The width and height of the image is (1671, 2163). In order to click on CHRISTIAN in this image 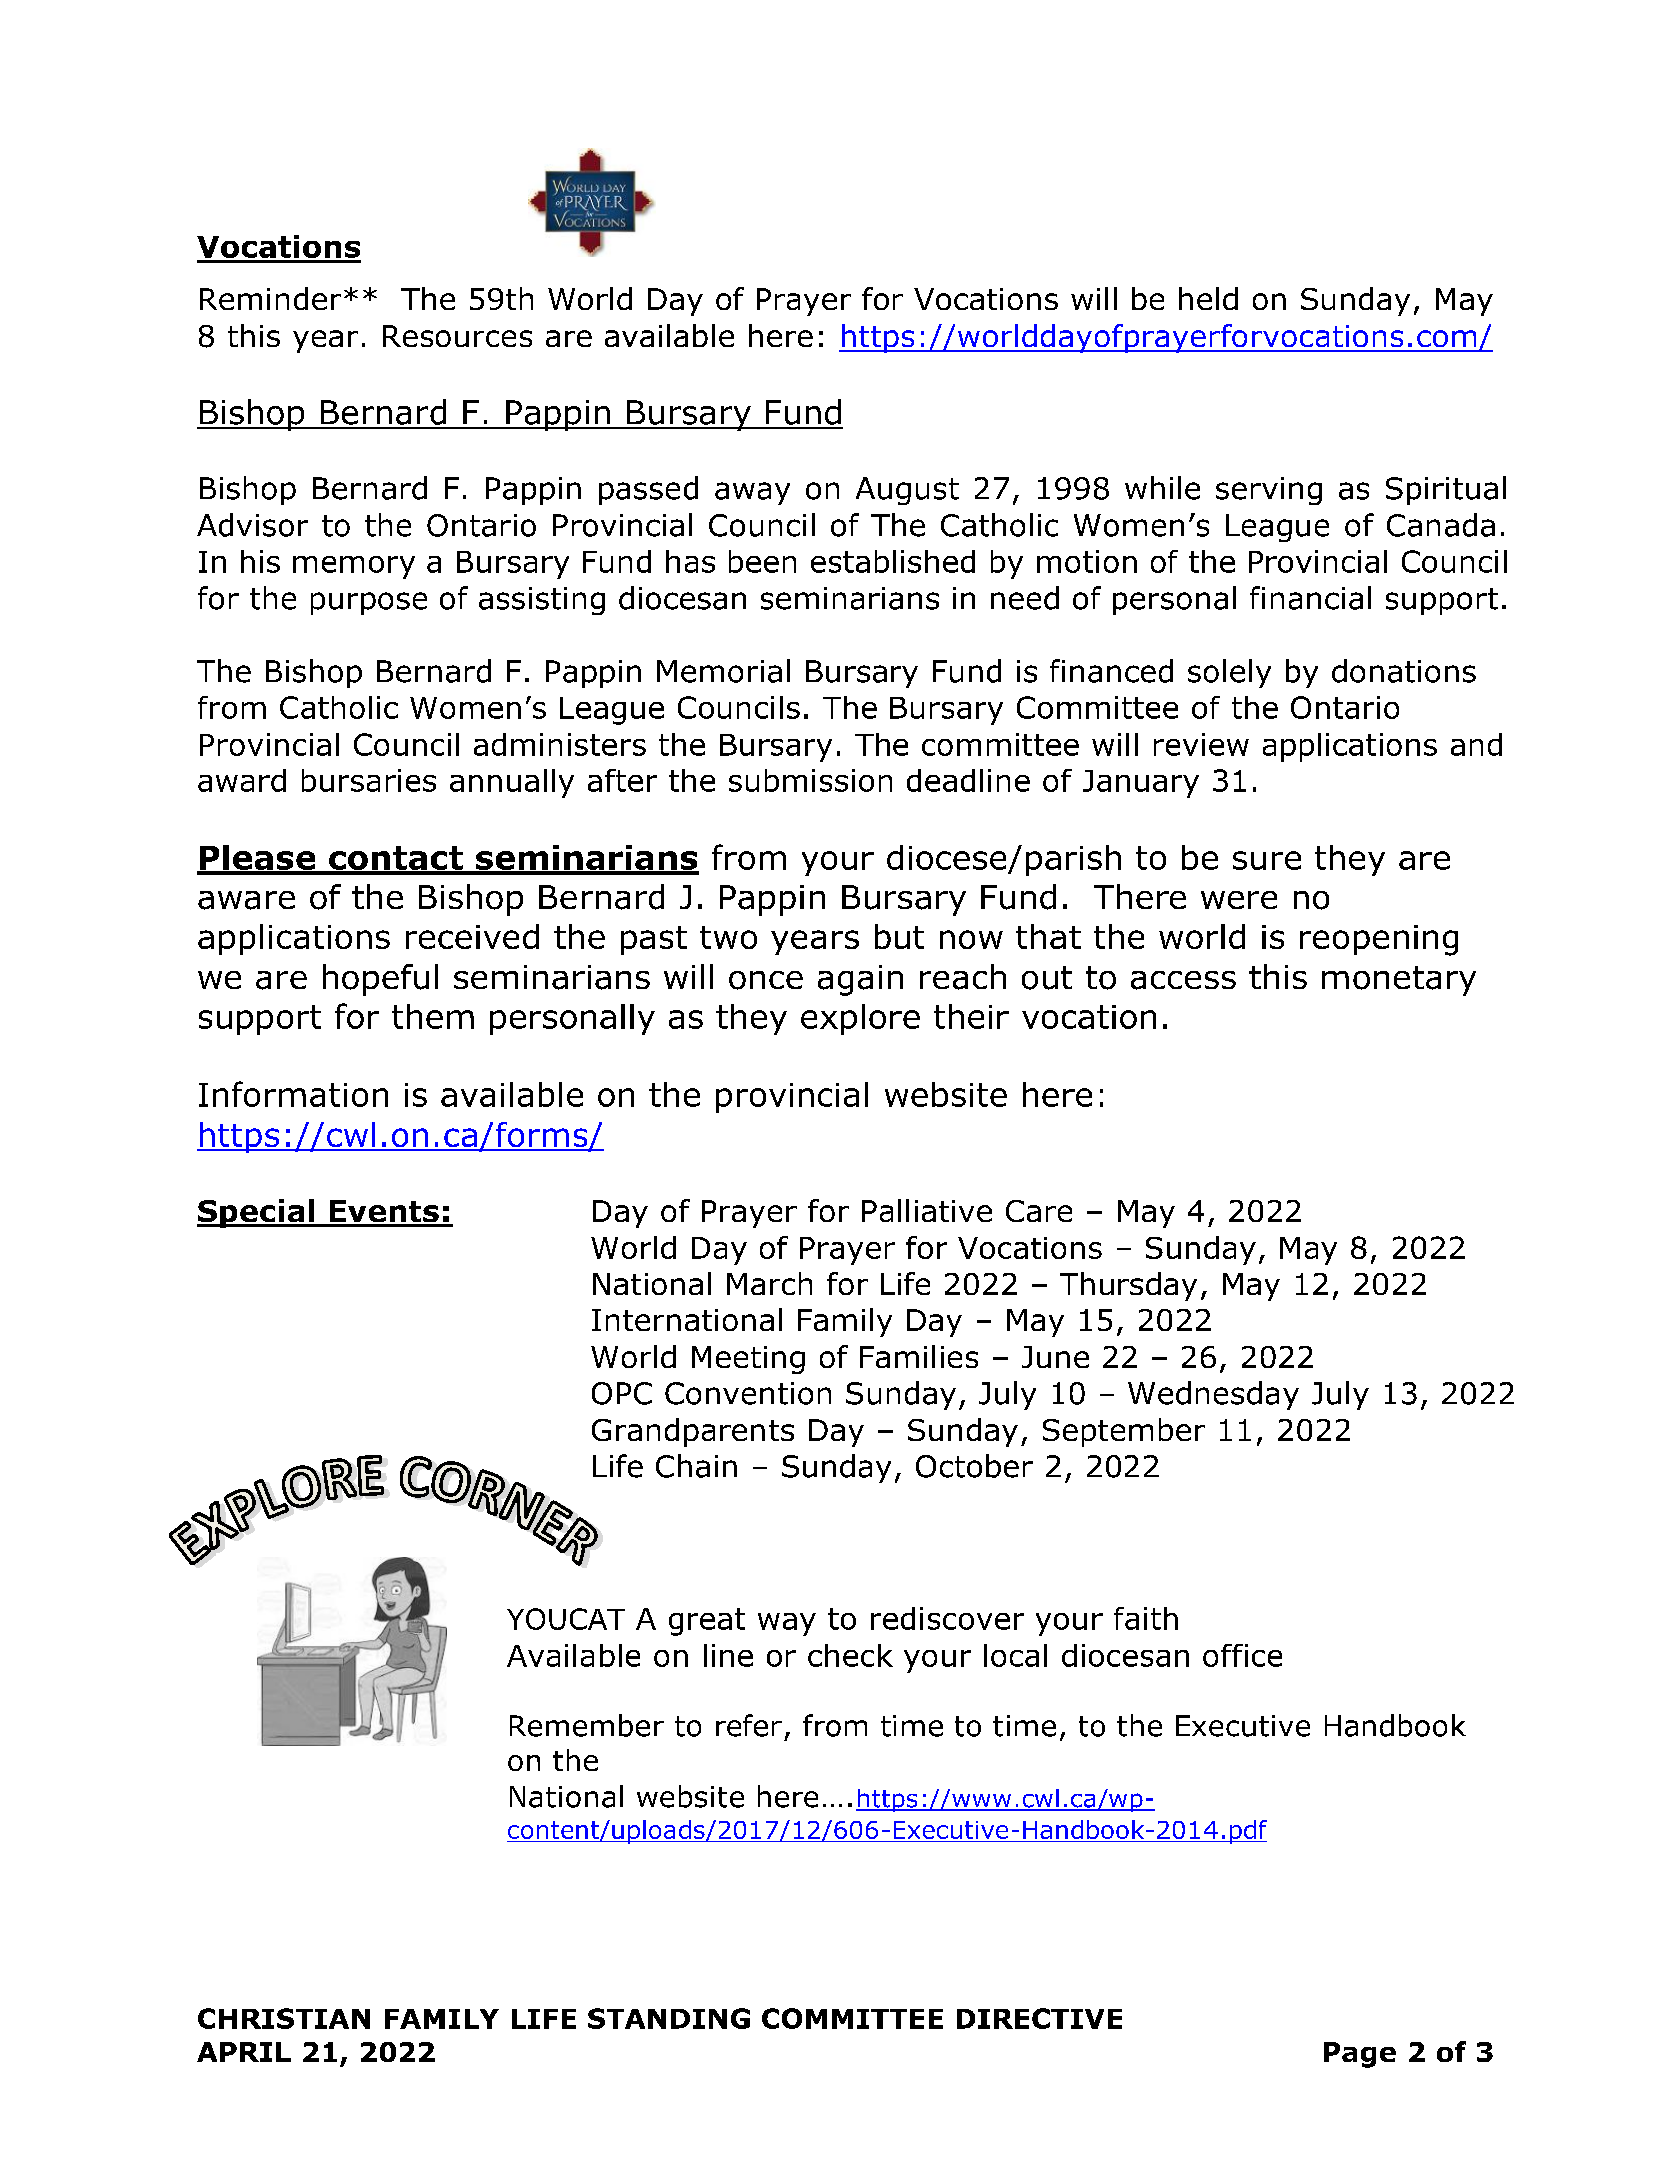, I will do `click(284, 2018)`.
